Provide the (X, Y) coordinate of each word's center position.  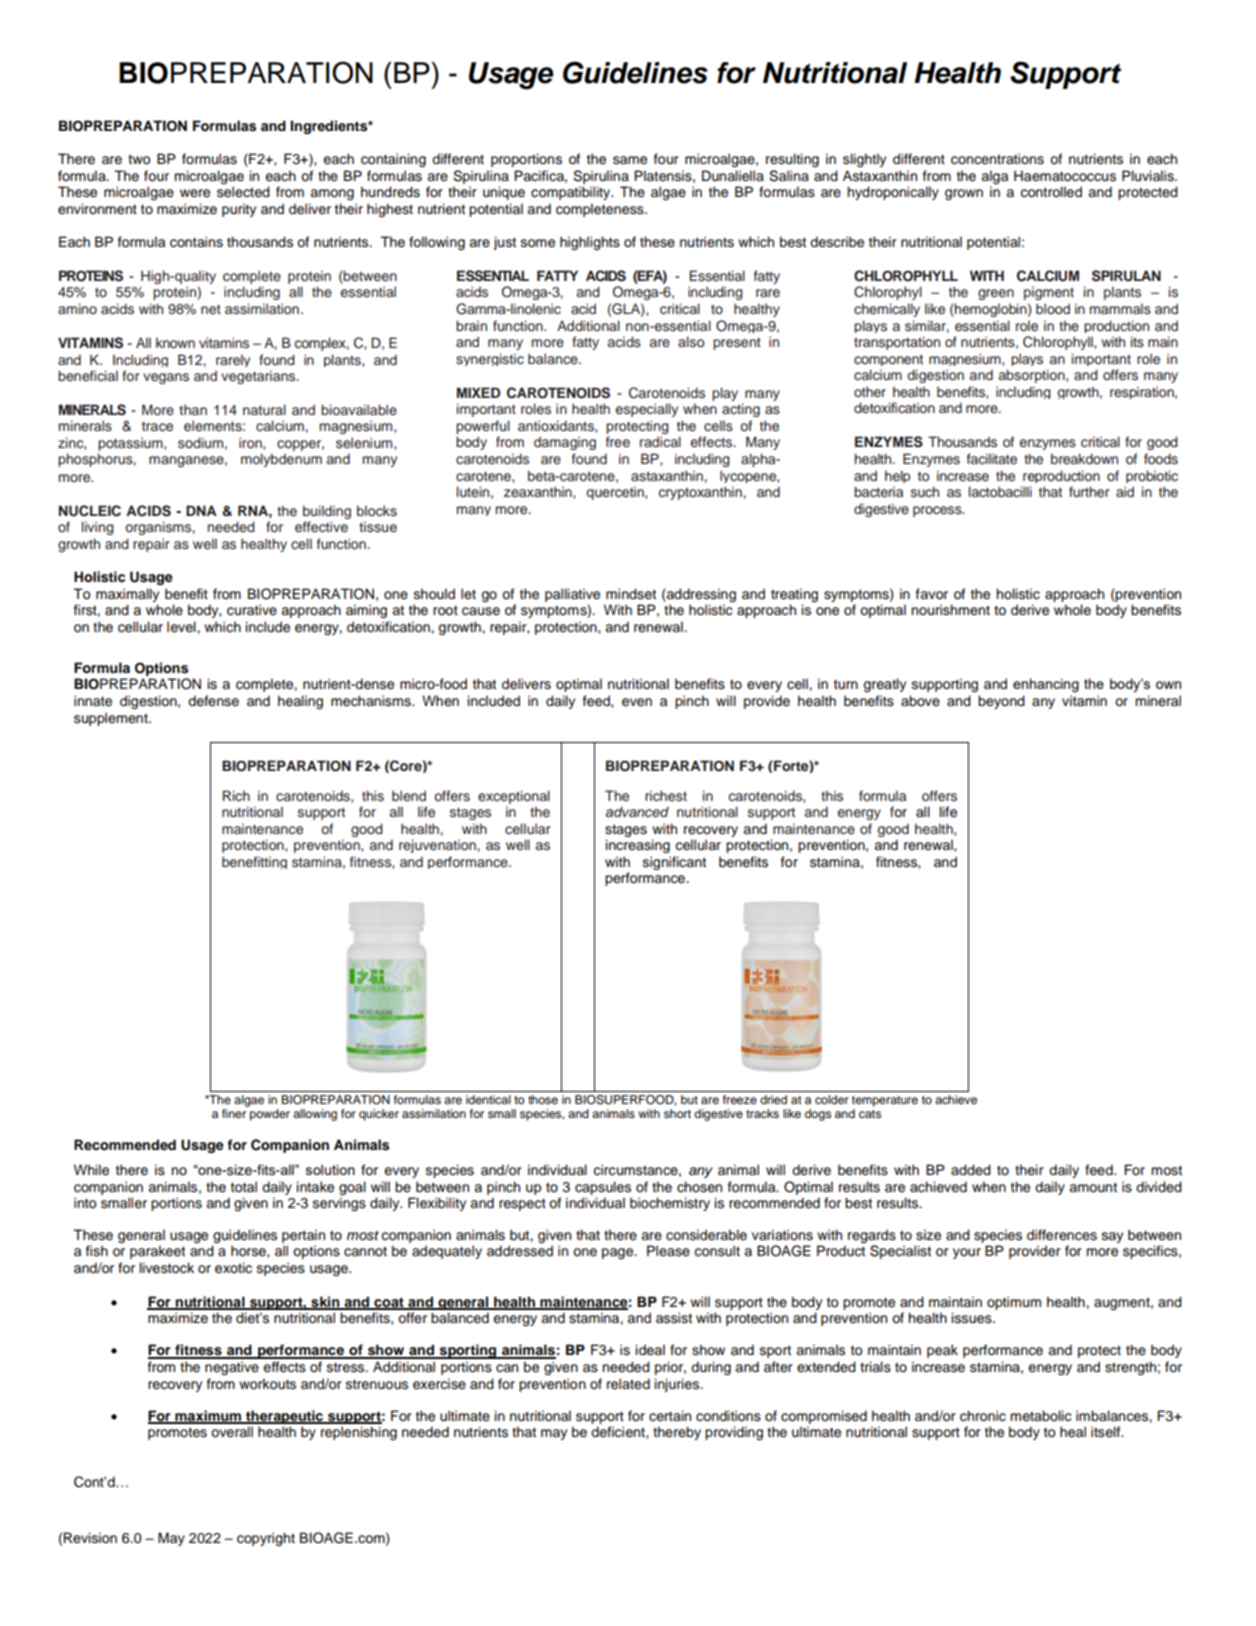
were (195, 193)
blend (409, 795)
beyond (1001, 702)
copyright (266, 1539)
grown (964, 194)
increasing (638, 846)
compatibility (572, 193)
